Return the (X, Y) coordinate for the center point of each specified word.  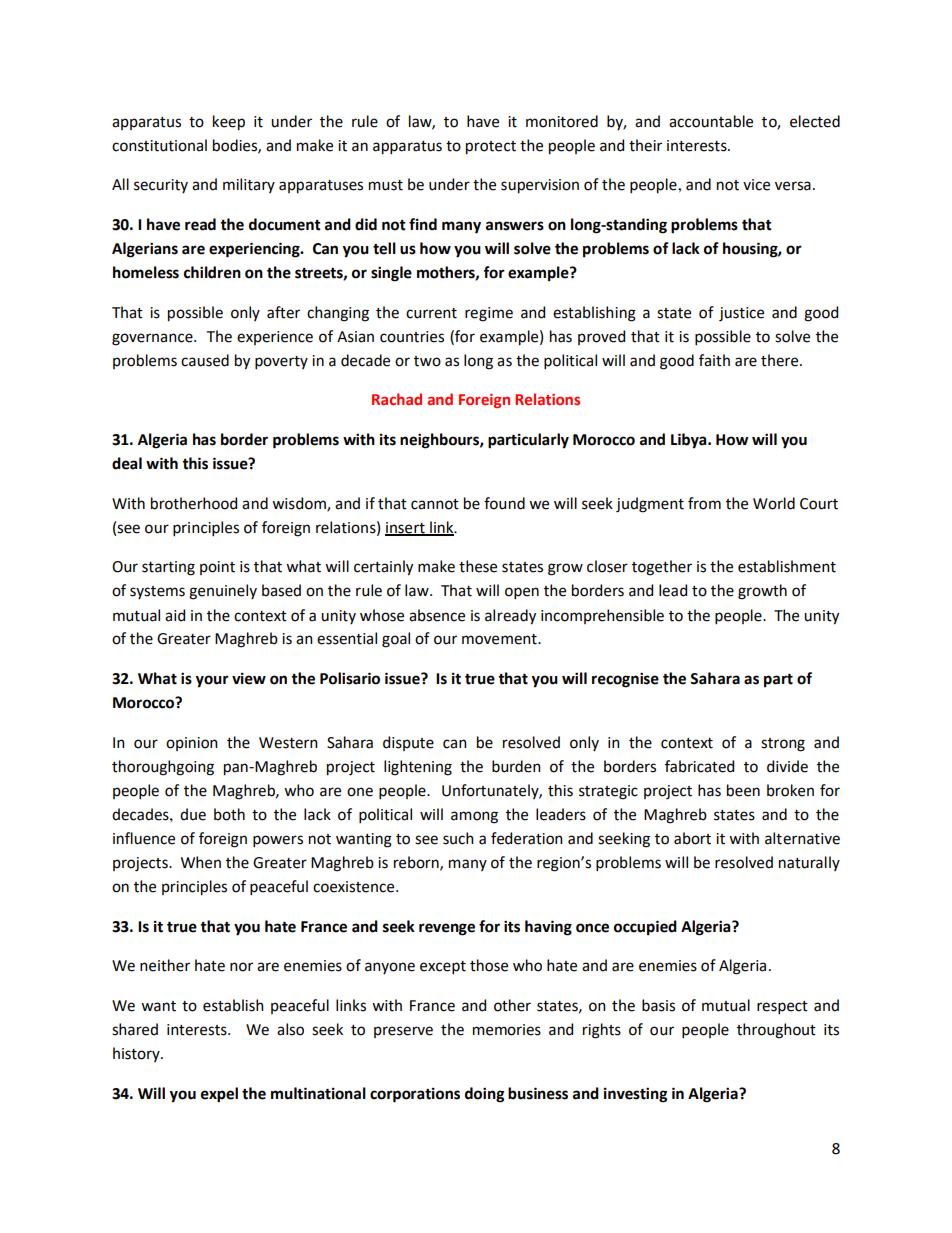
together (662, 568)
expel (219, 1095)
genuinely (223, 592)
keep (229, 123)
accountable (711, 121)
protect (491, 148)
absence (437, 615)
